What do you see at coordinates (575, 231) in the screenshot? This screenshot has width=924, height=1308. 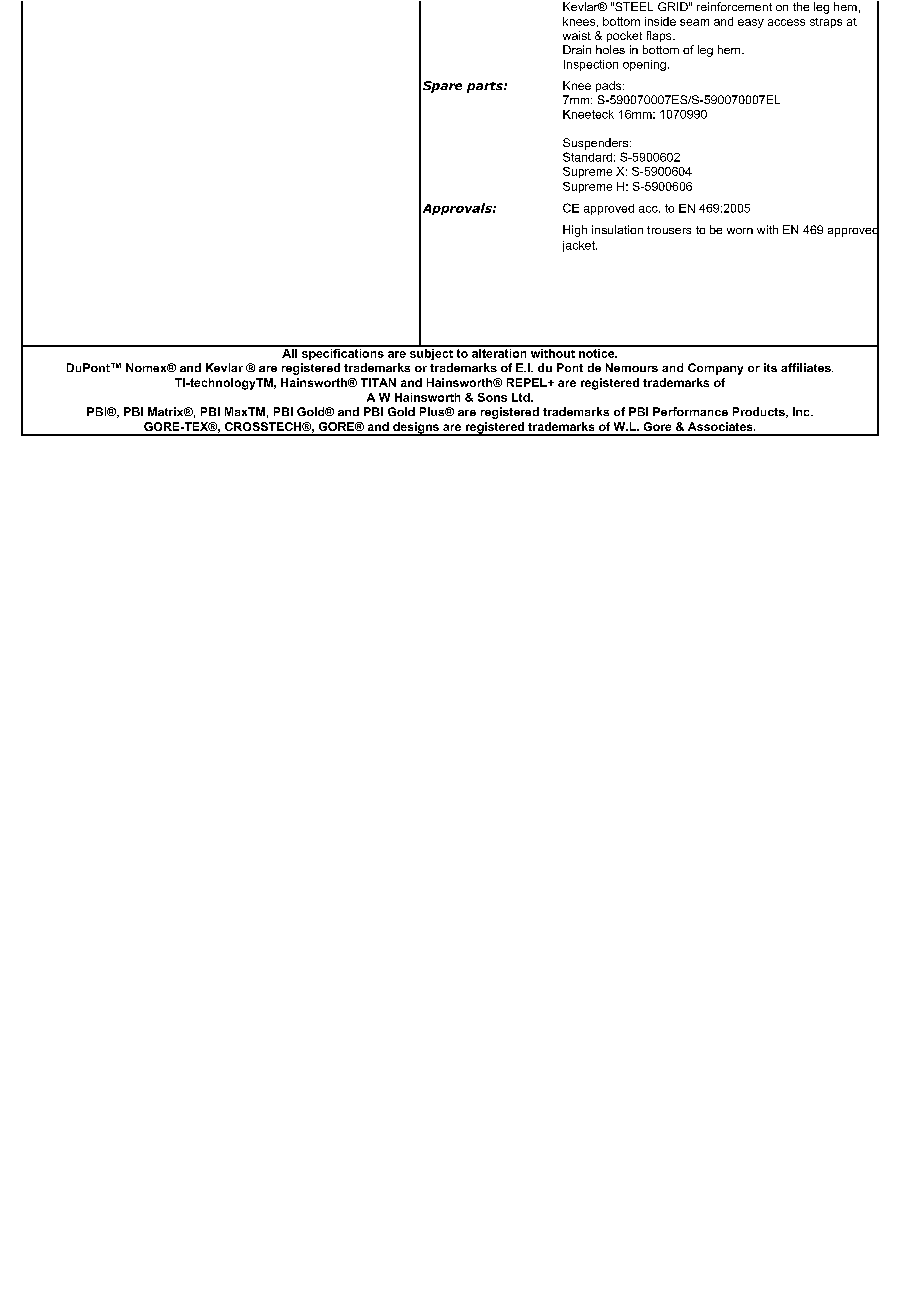 I see `High` at bounding box center [575, 231].
